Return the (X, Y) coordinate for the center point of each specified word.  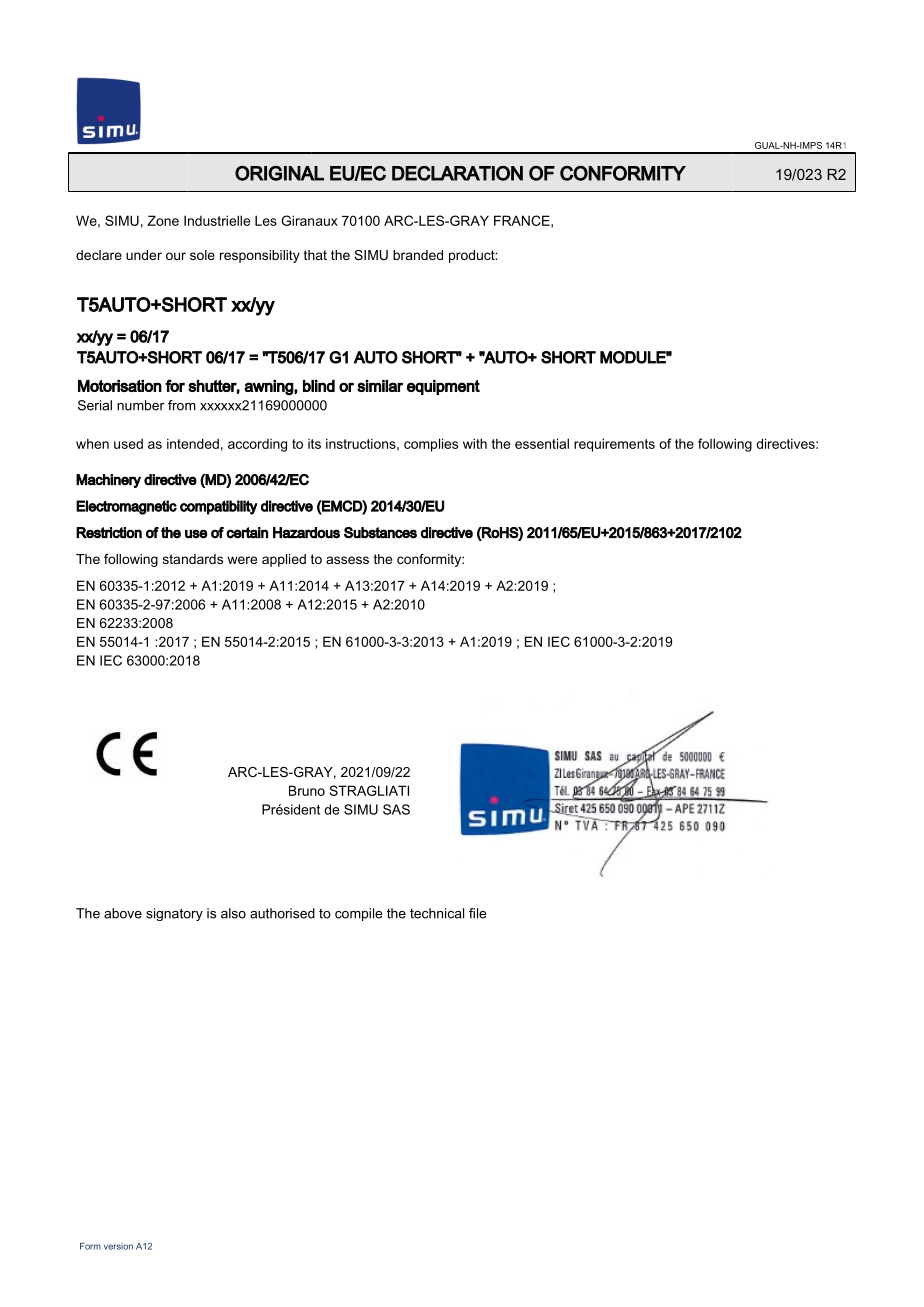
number (140, 405)
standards (193, 559)
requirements (614, 445)
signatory (174, 914)
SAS (396, 809)
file (477, 913)
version (118, 1246)
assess (347, 560)
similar (380, 386)
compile (358, 914)
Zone (163, 220)
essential (542, 443)
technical (437, 913)
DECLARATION (457, 173)
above (123, 913)
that (315, 255)
